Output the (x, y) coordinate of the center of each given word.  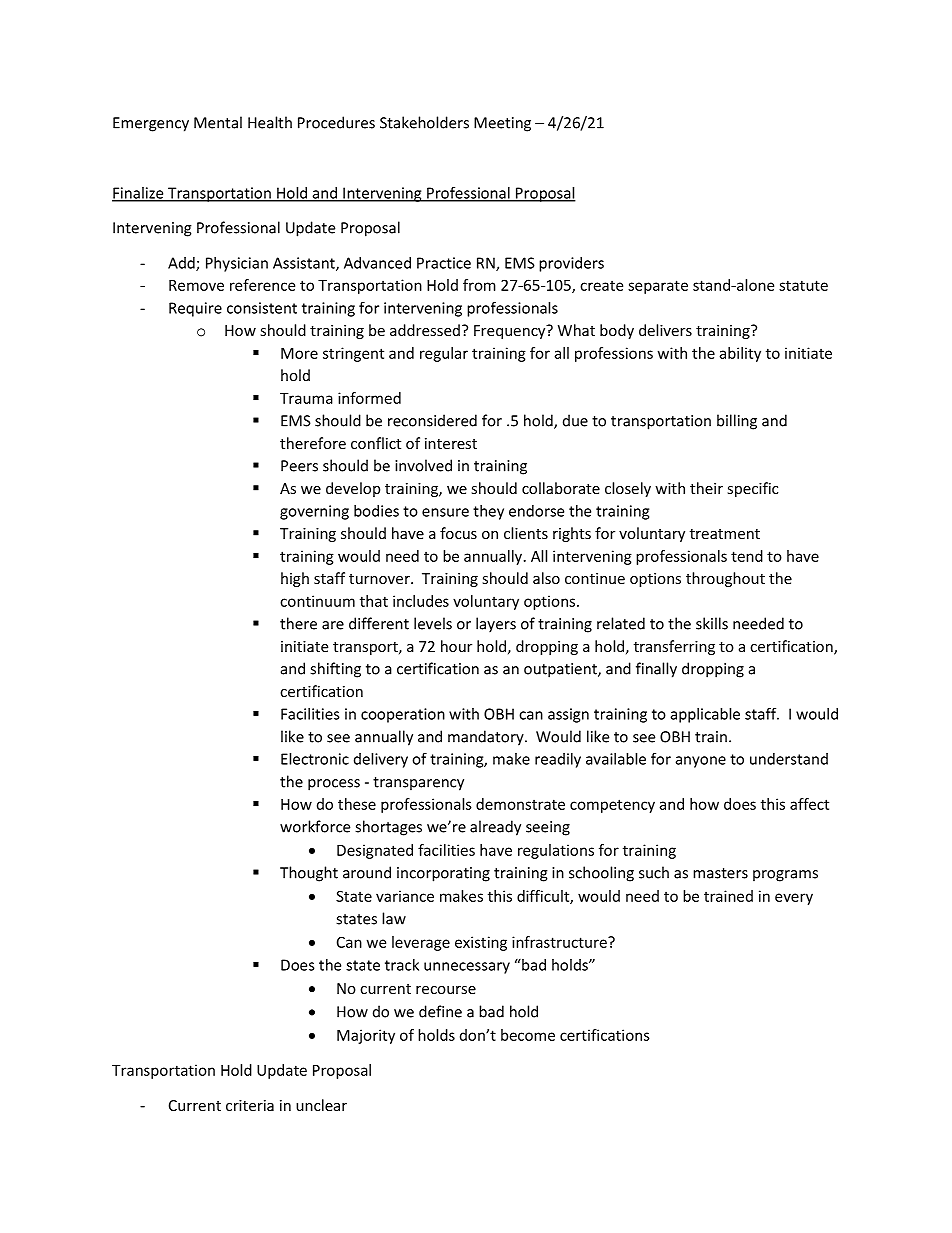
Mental (218, 122)
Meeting (502, 124)
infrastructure (560, 942)
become (528, 1035)
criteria (250, 1105)
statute (803, 285)
